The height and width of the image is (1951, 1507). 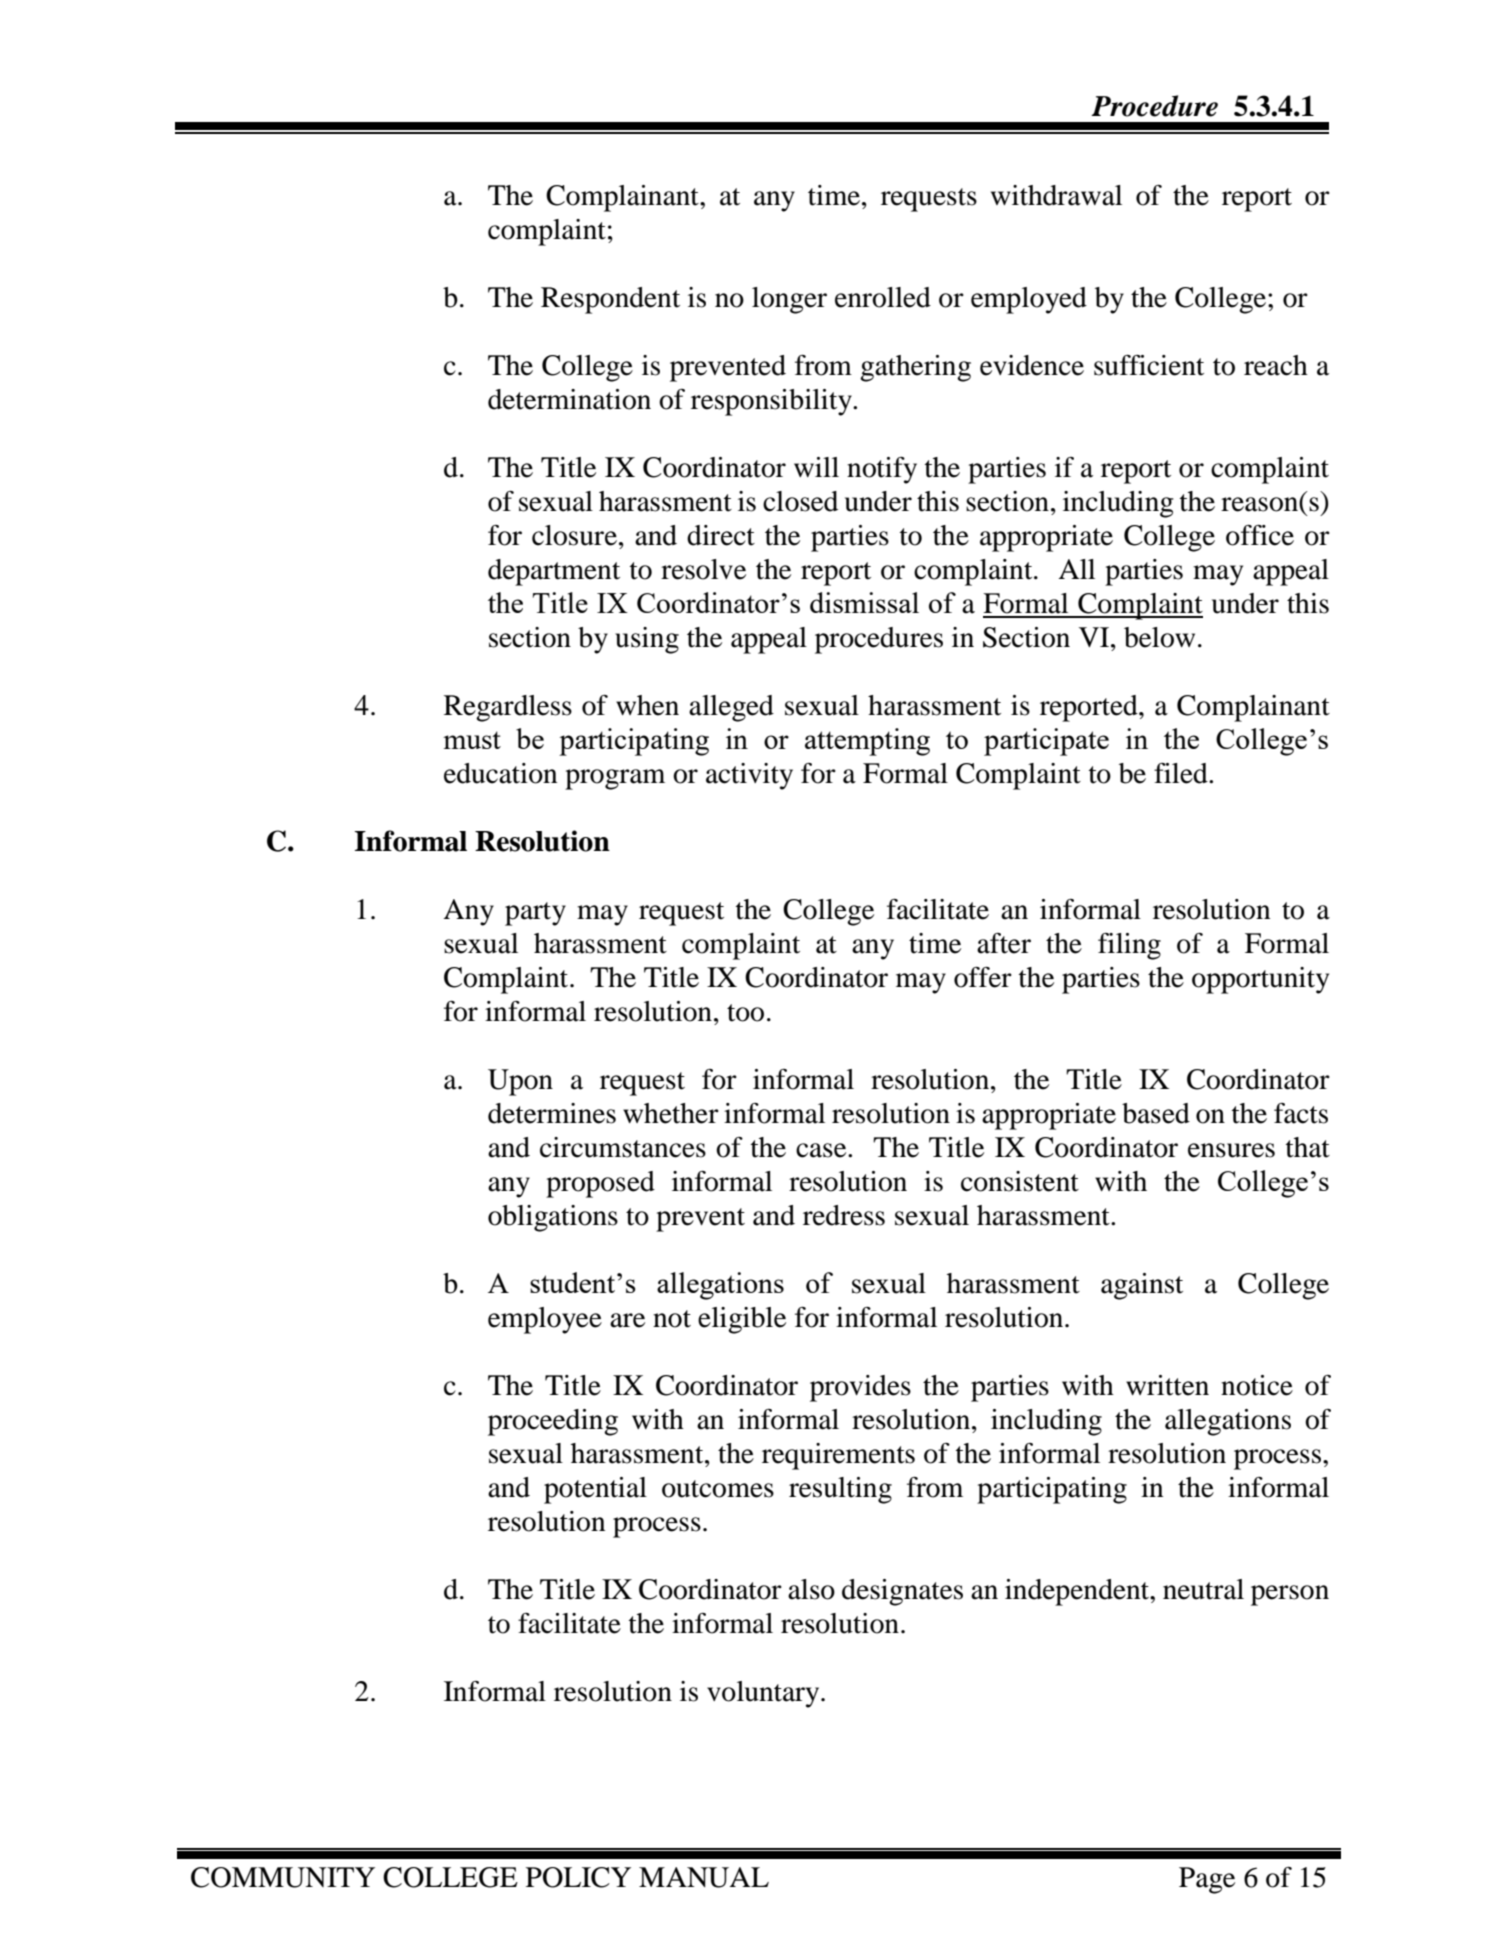 What do you see at coordinates (553, 1422) in the image?
I see `proceeding` at bounding box center [553, 1422].
